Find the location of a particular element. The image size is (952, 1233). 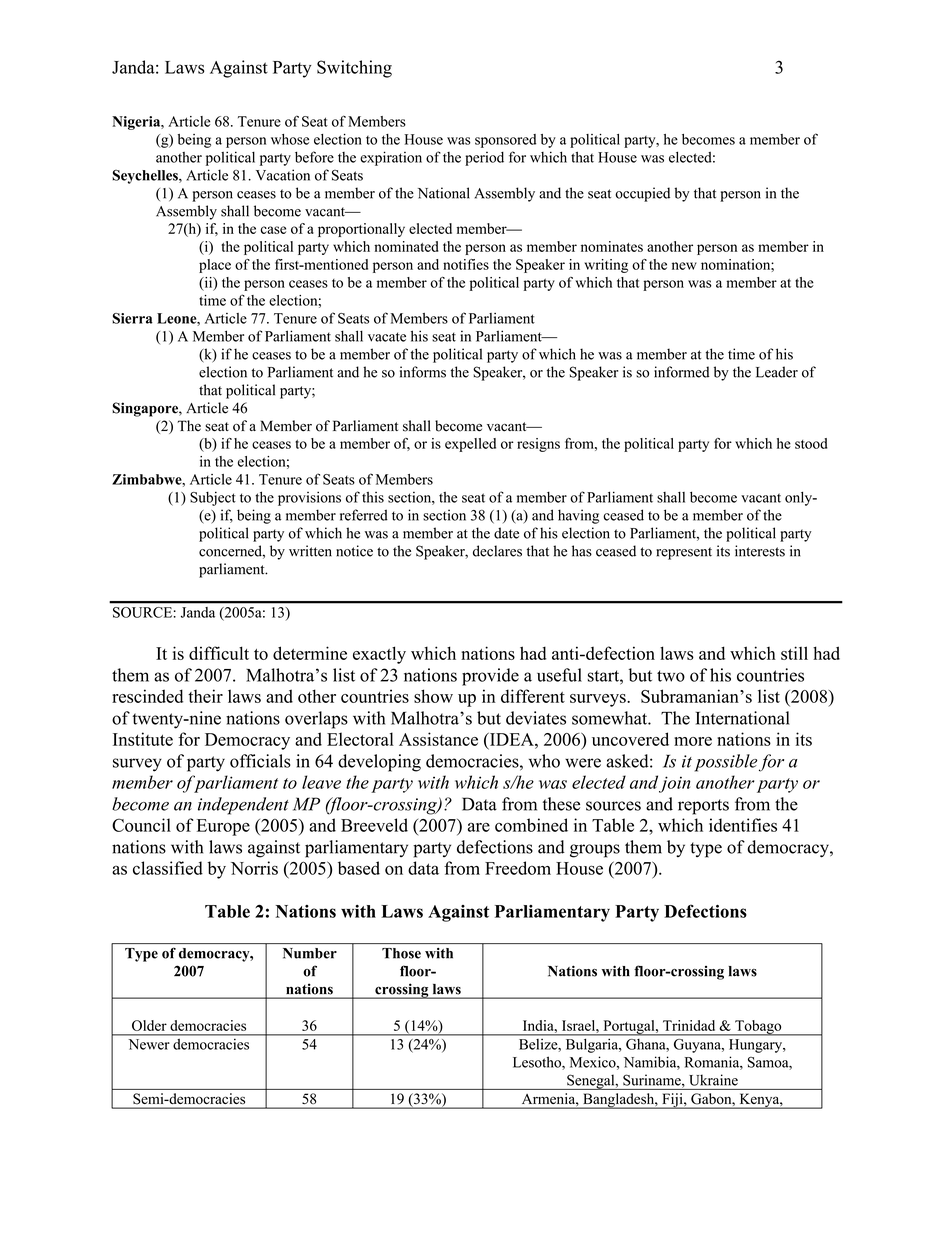

written is located at coordinates (310, 551).
